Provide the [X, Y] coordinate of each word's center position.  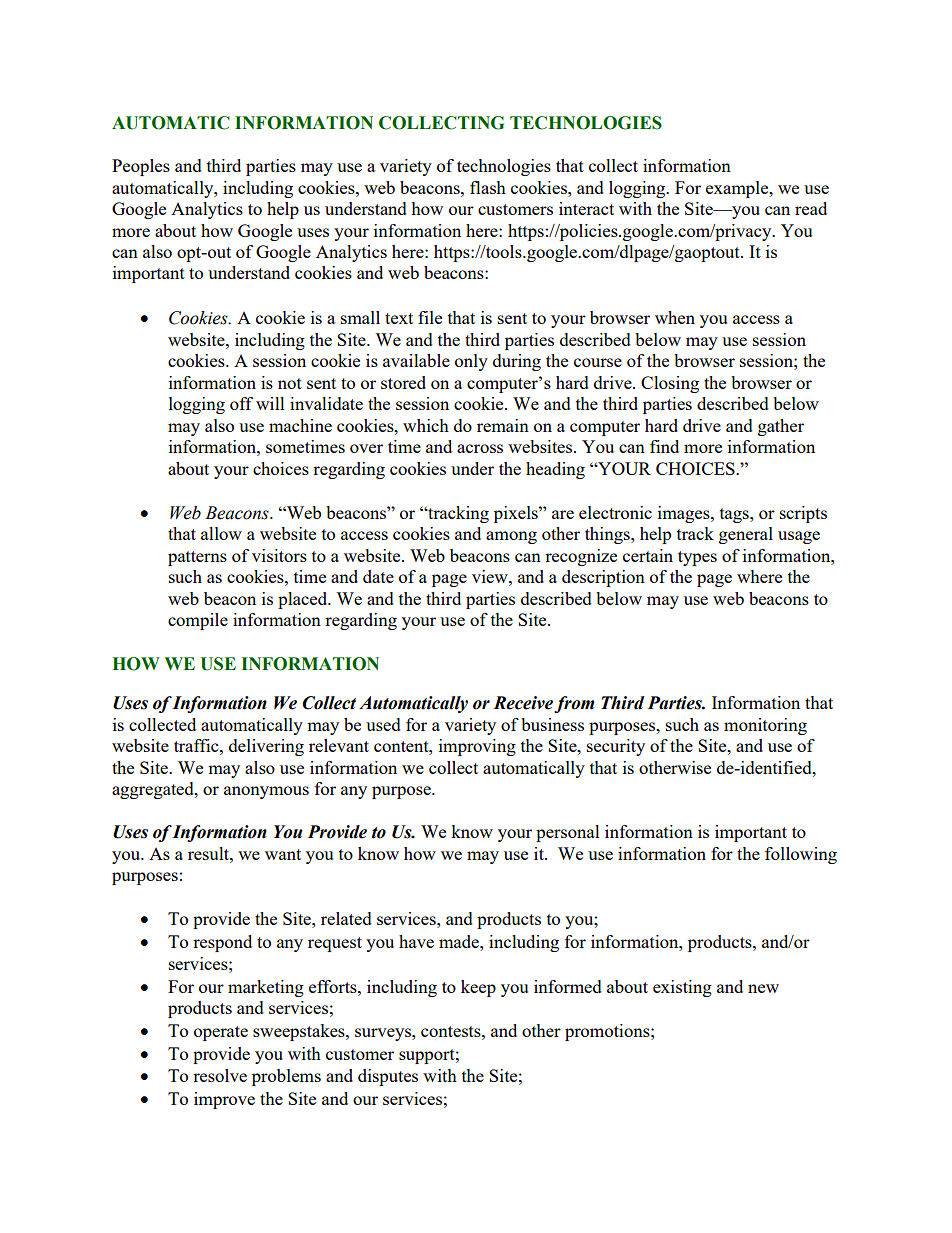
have [416, 941]
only [471, 362]
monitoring [765, 726]
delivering [266, 747]
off [241, 403]
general [746, 535]
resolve [220, 1075]
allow [221, 533]
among [511, 537]
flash [488, 187]
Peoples [141, 167]
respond [222, 943]
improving [477, 747]
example [738, 189]
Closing [670, 384]
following [801, 855]
